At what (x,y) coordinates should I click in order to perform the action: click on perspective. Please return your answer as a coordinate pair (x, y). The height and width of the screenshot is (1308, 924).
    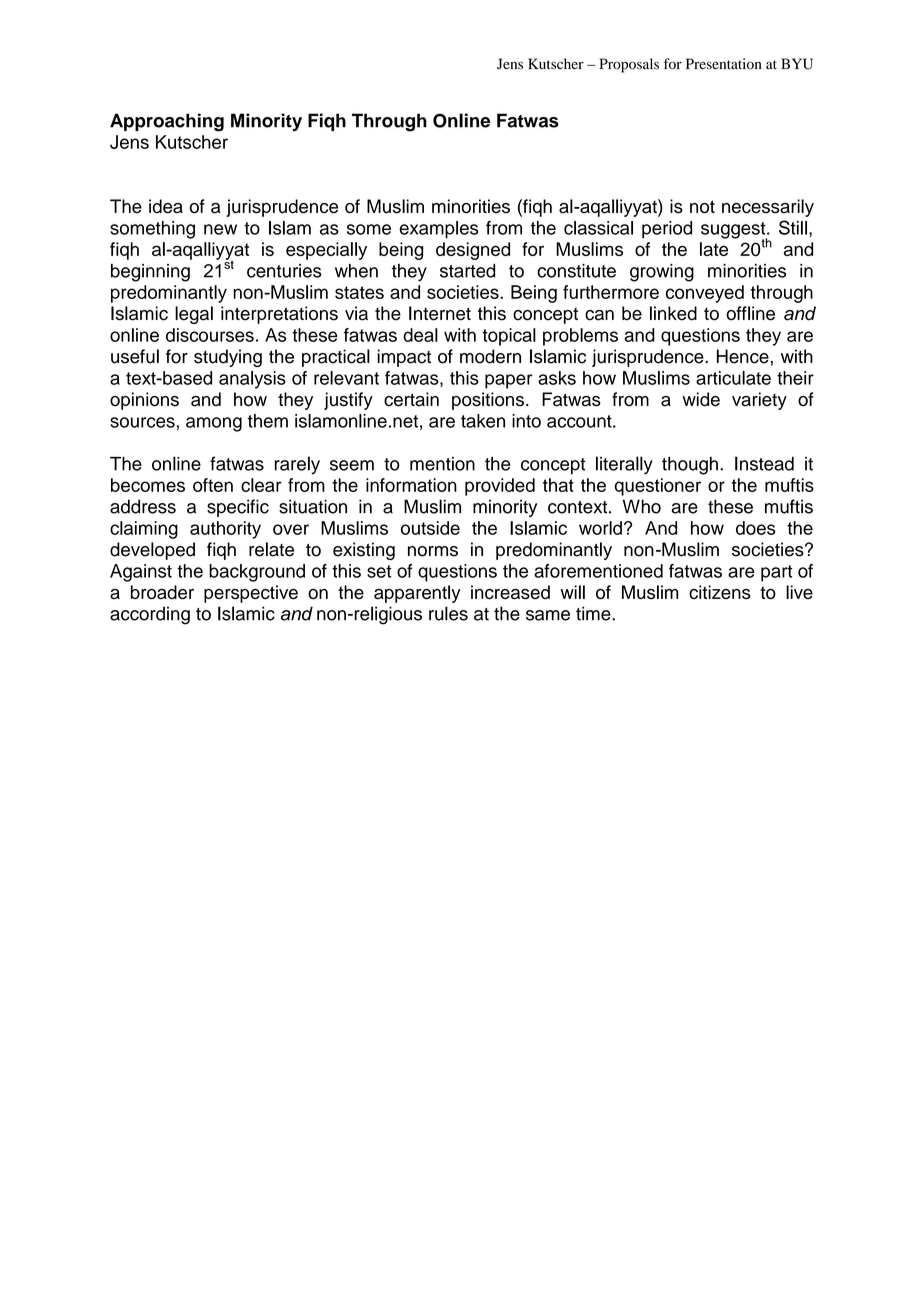
    Looking at the image, I should click on (251, 594).
